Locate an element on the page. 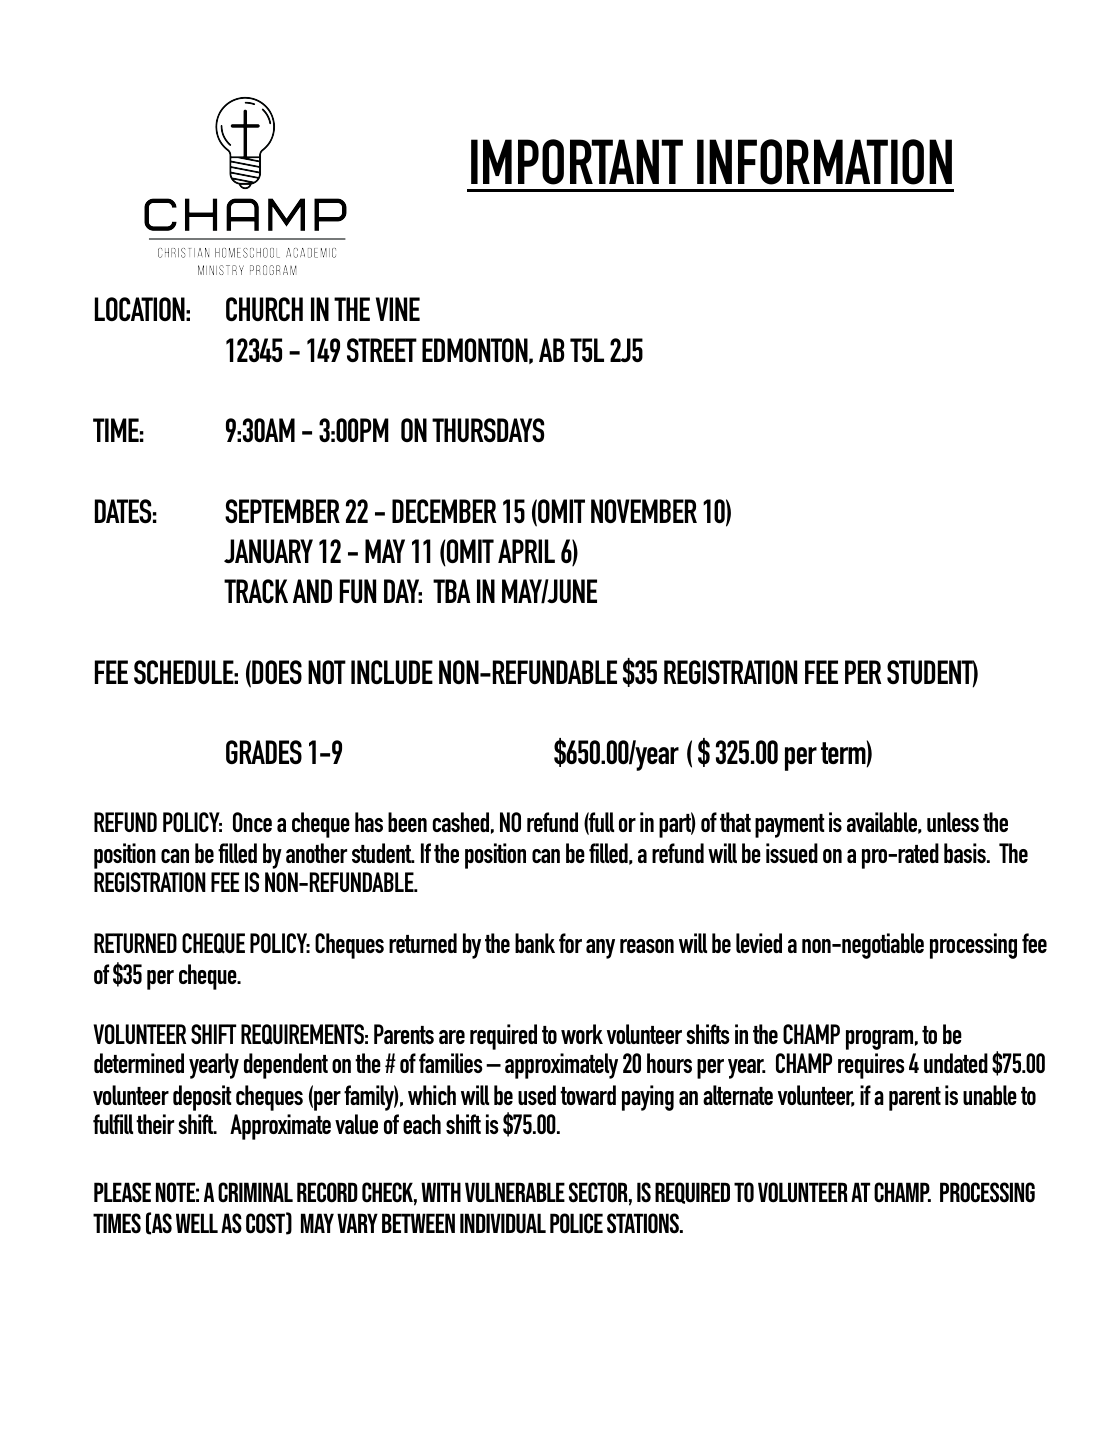  CHURCH is located at coordinates (264, 309).
